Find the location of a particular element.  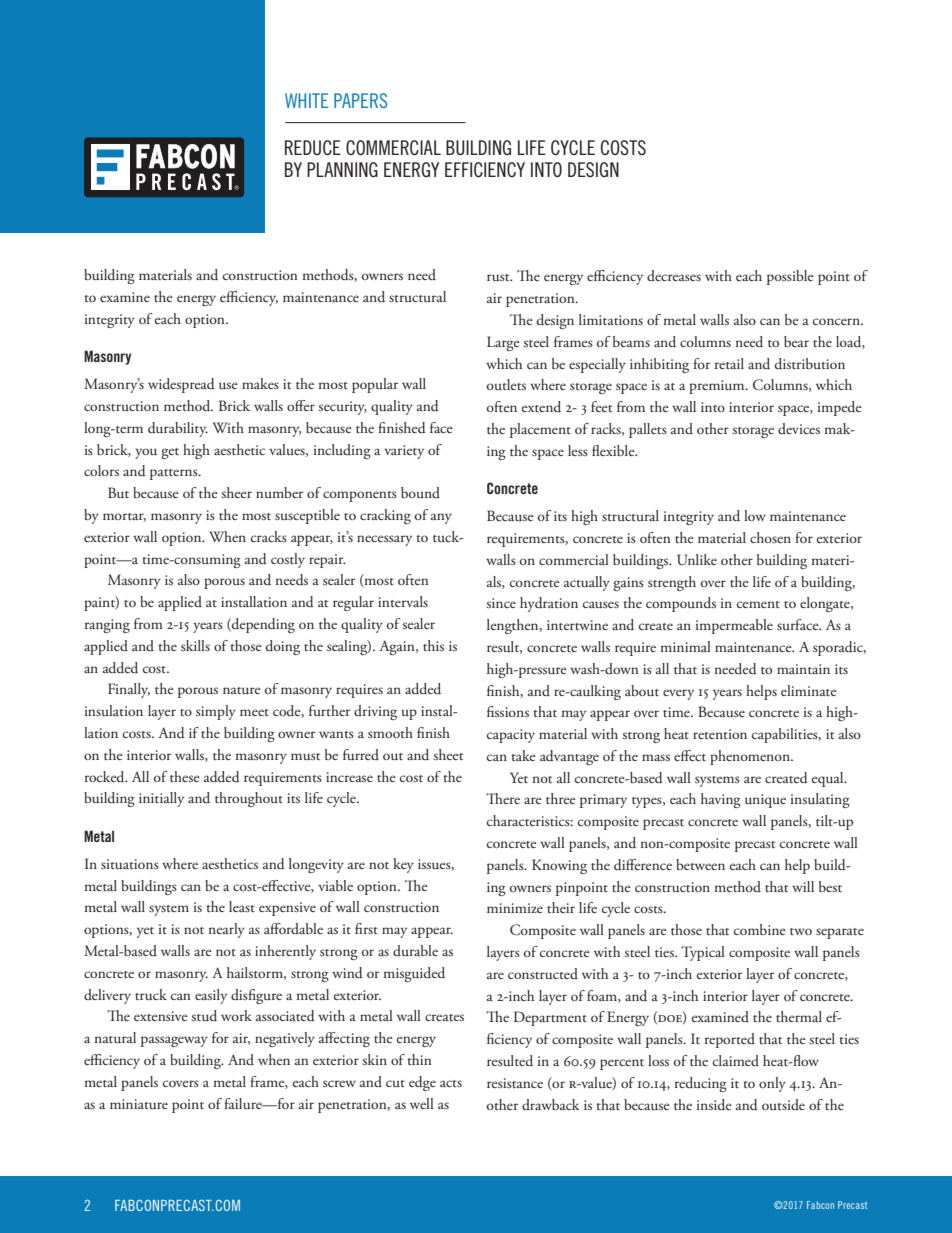

sheet is located at coordinates (448, 754).
